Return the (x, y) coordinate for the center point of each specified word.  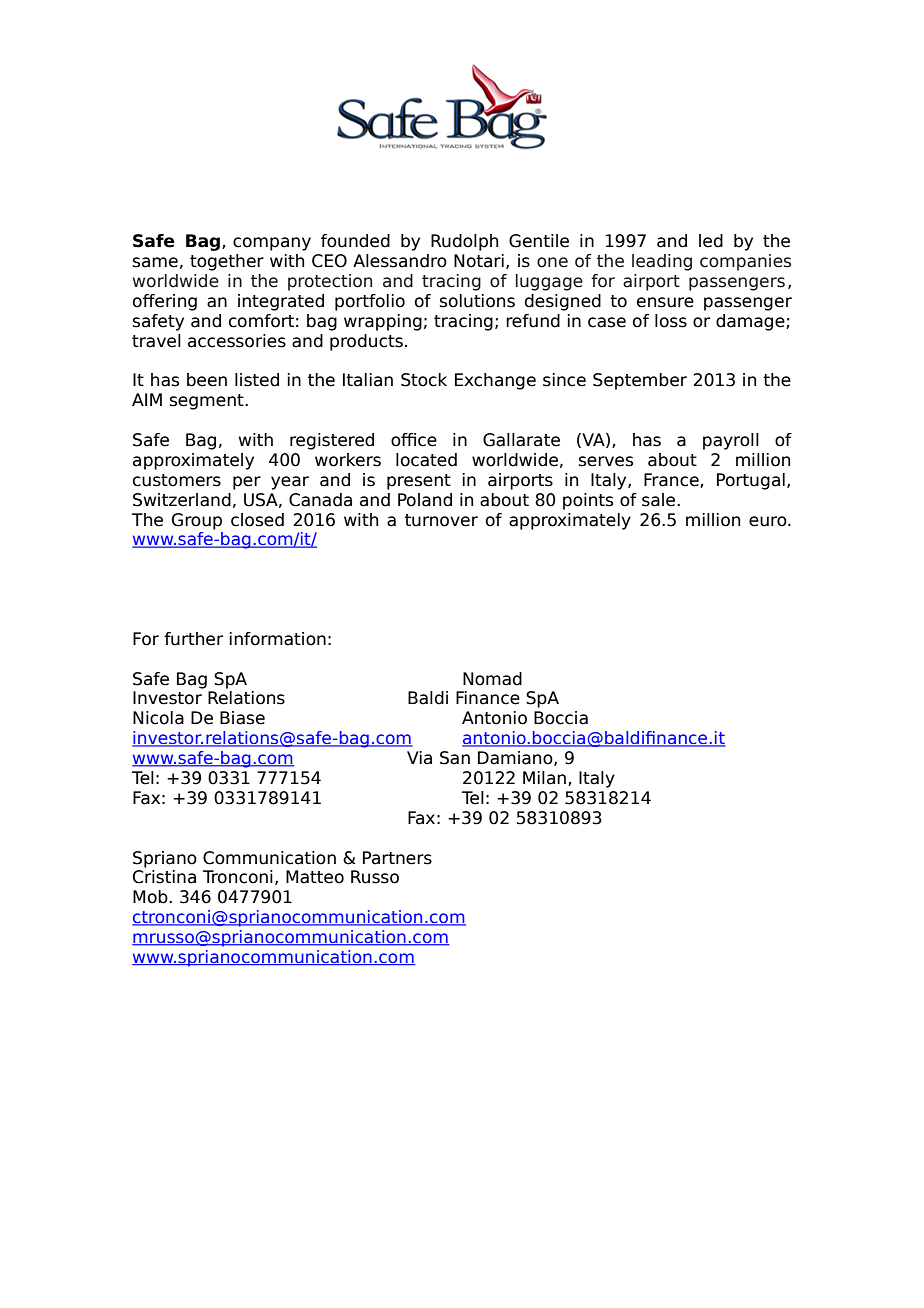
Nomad (492, 679)
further (193, 639)
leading (662, 262)
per (247, 483)
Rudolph (464, 242)
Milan (544, 778)
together (227, 262)
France (672, 480)
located (426, 460)
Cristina (164, 877)
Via (419, 758)
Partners (397, 858)
